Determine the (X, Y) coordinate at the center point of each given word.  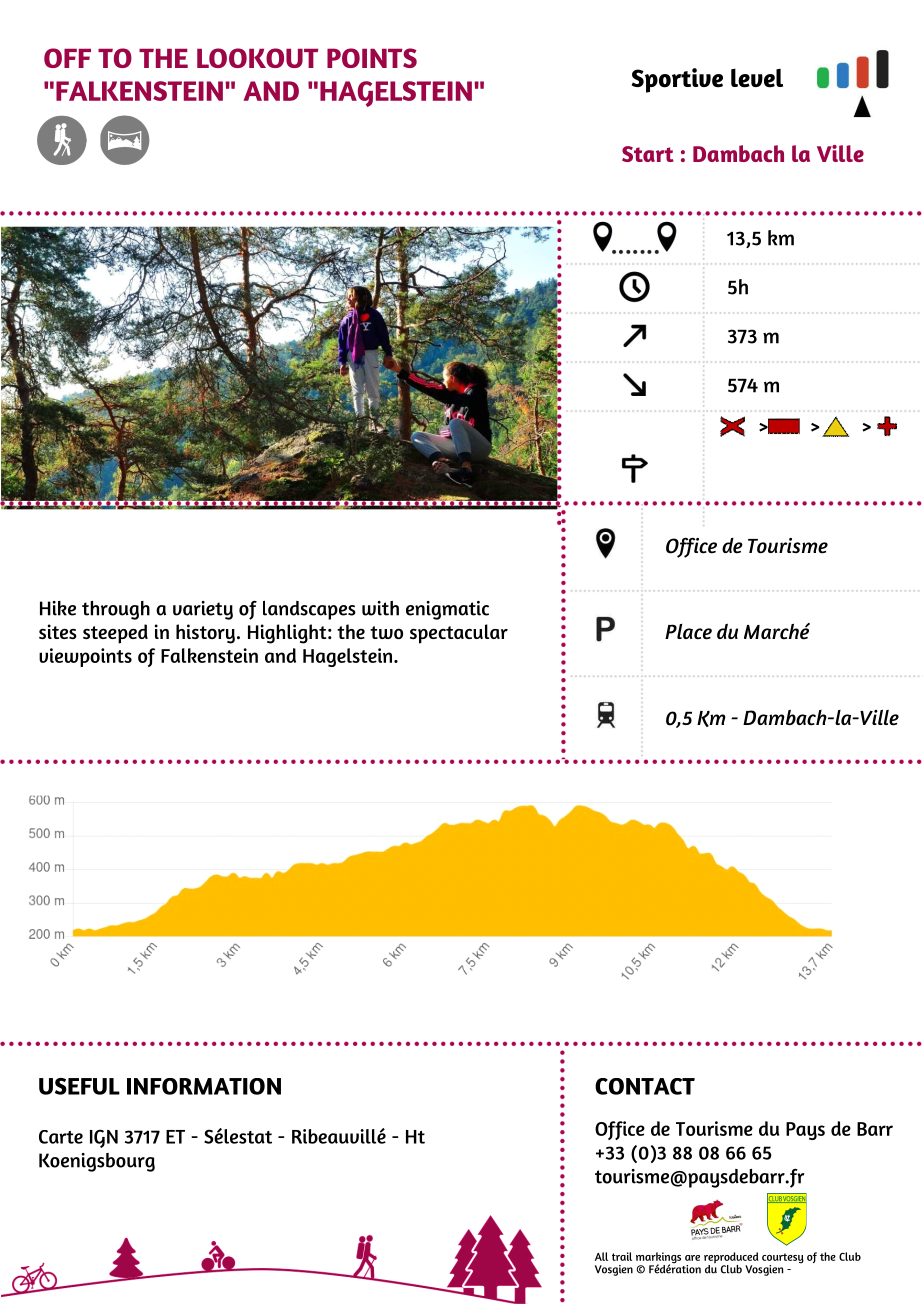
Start (648, 154)
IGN (104, 1138)
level (757, 78)
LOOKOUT (257, 58)
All (601, 1256)
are (692, 1258)
